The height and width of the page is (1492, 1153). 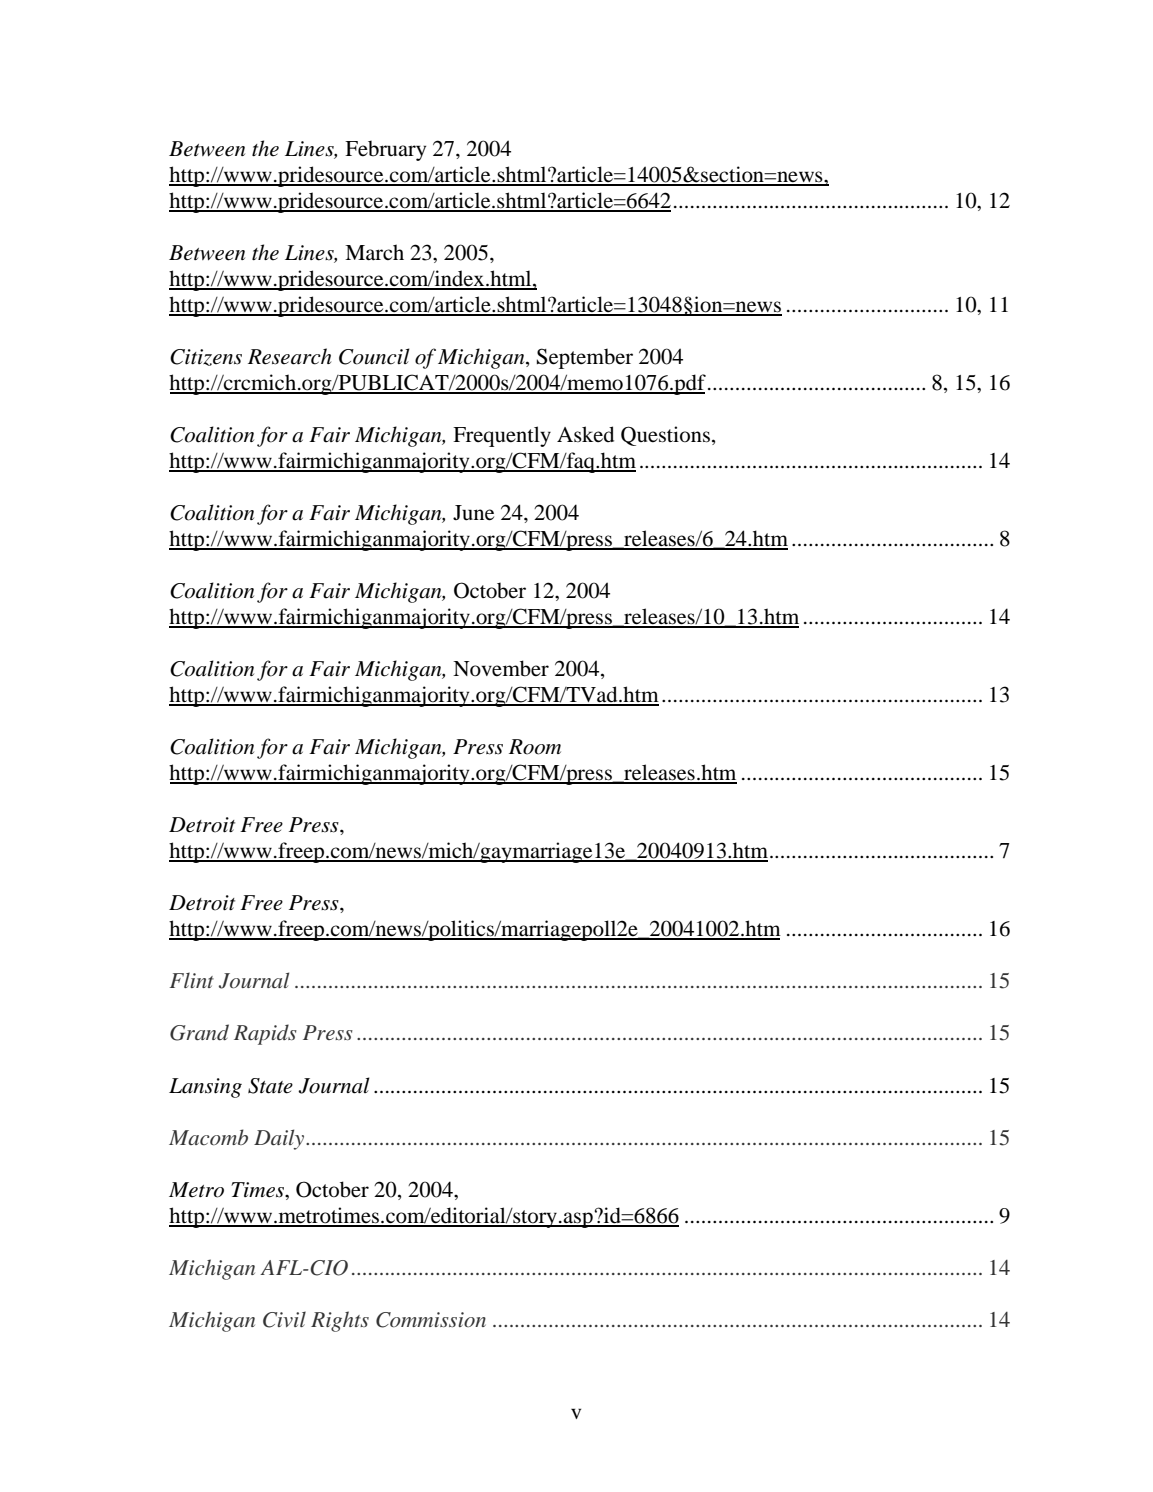 What do you see at coordinates (284, 1319) in the page?
I see `Civil` at bounding box center [284, 1319].
